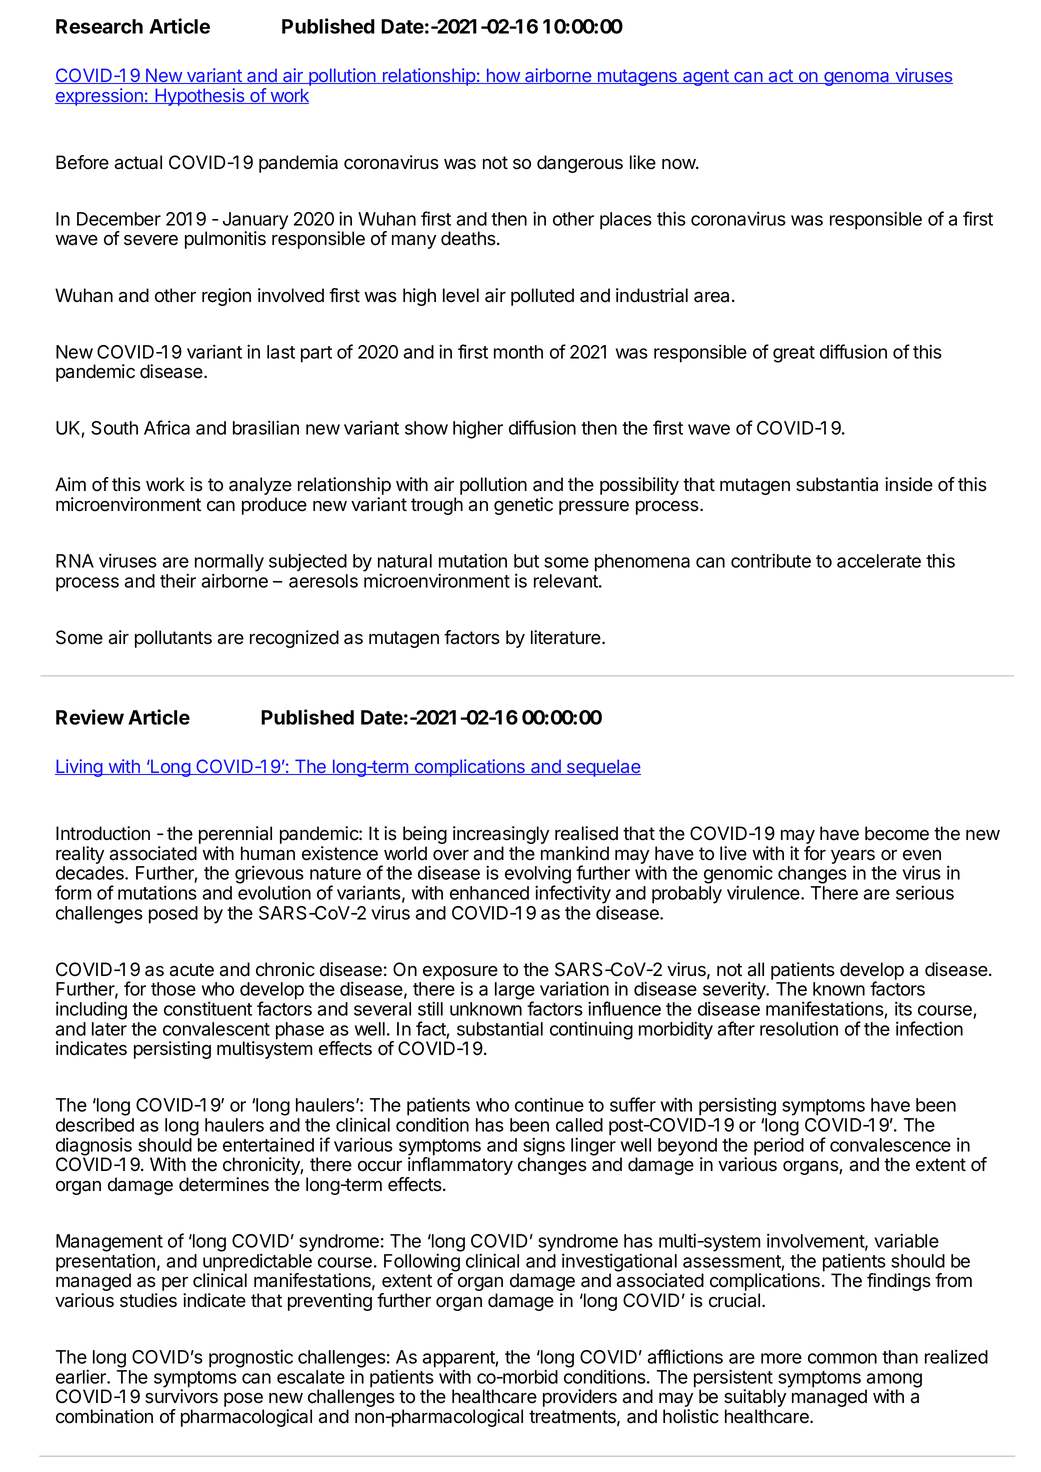  What do you see at coordinates (515, 992) in the screenshot?
I see `large` at bounding box center [515, 992].
